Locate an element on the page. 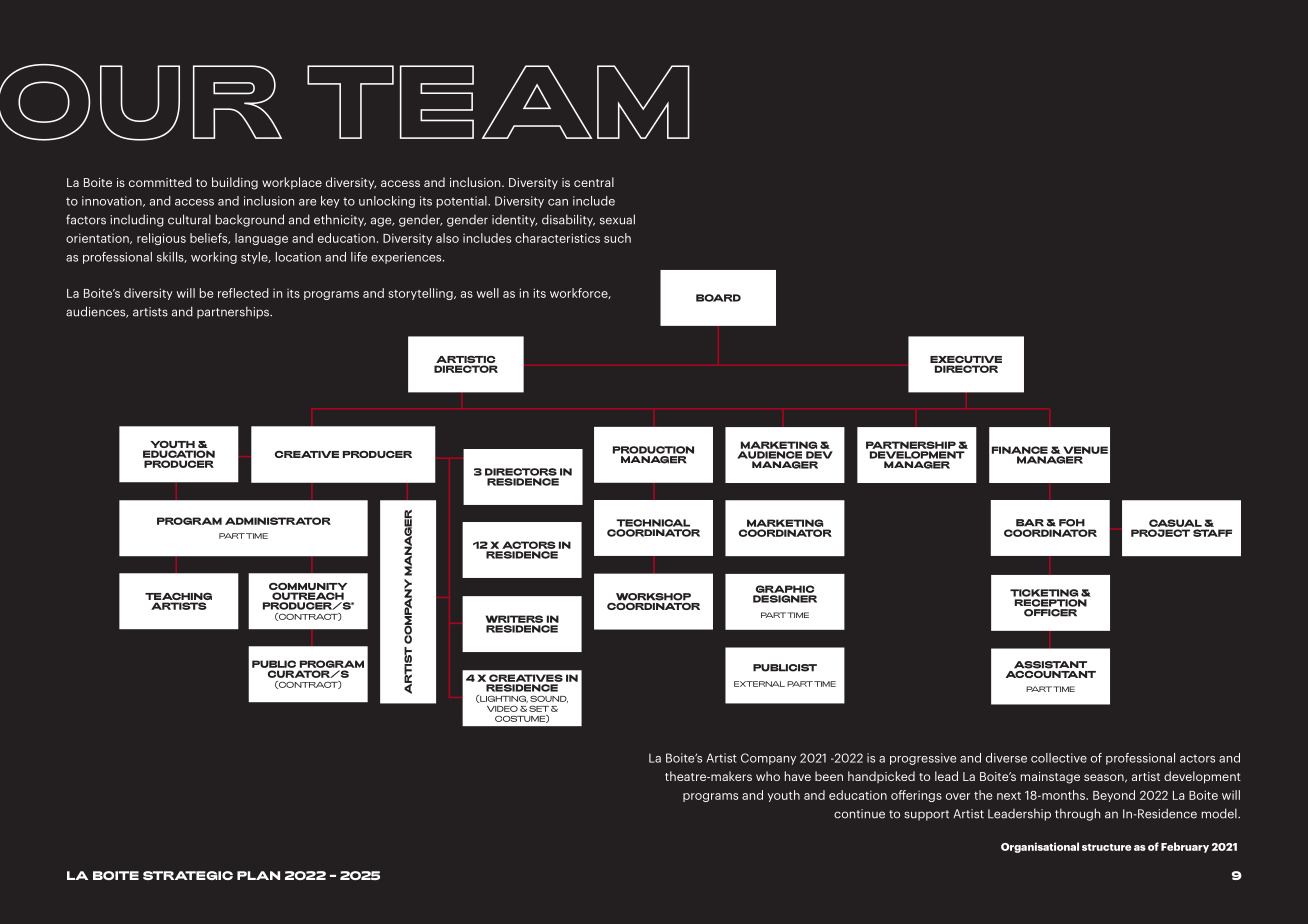  EXTERNAL is located at coordinates (759, 684).
